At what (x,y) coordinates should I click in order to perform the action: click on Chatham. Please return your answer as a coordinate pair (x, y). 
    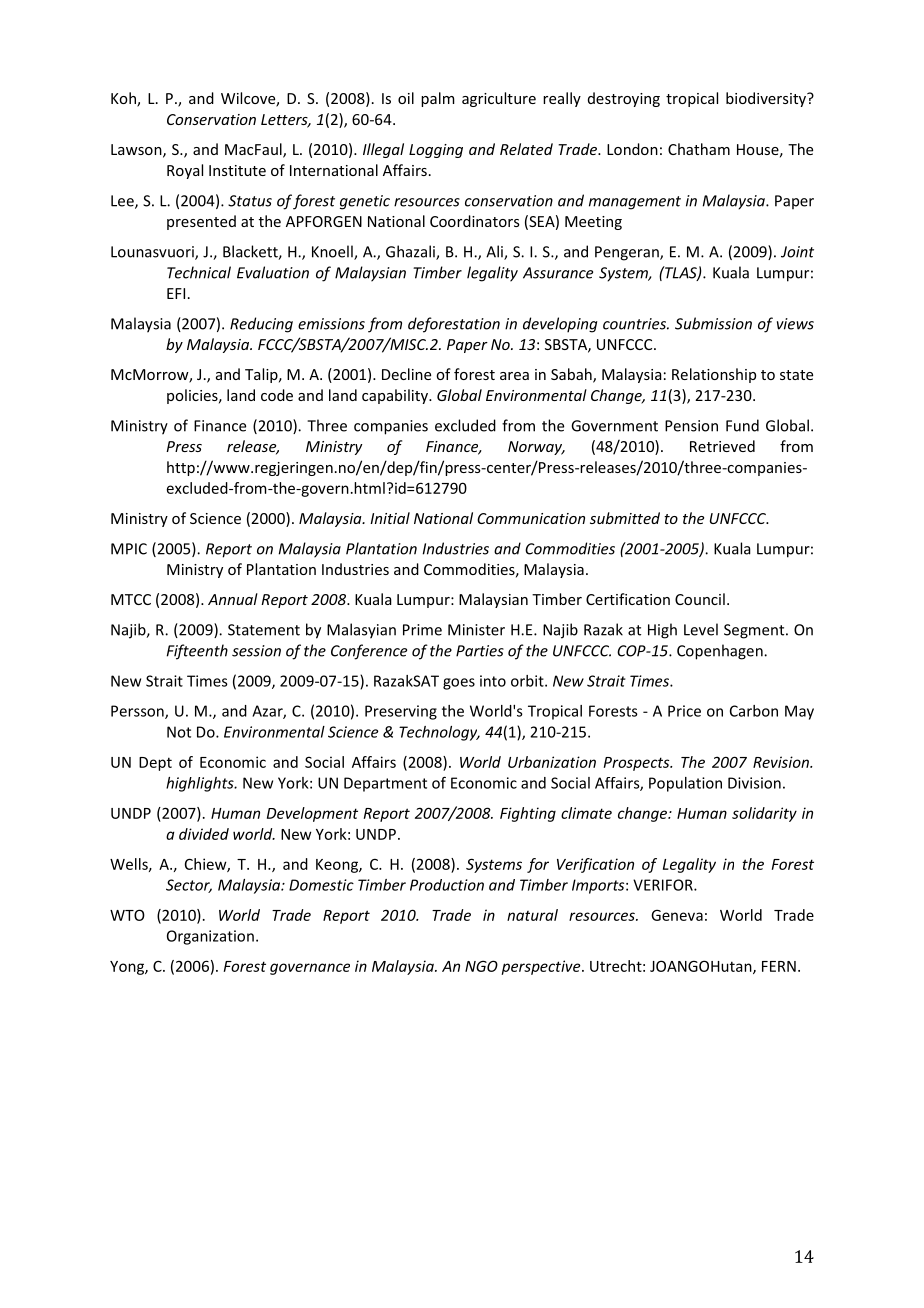
    Looking at the image, I should click on (699, 149).
